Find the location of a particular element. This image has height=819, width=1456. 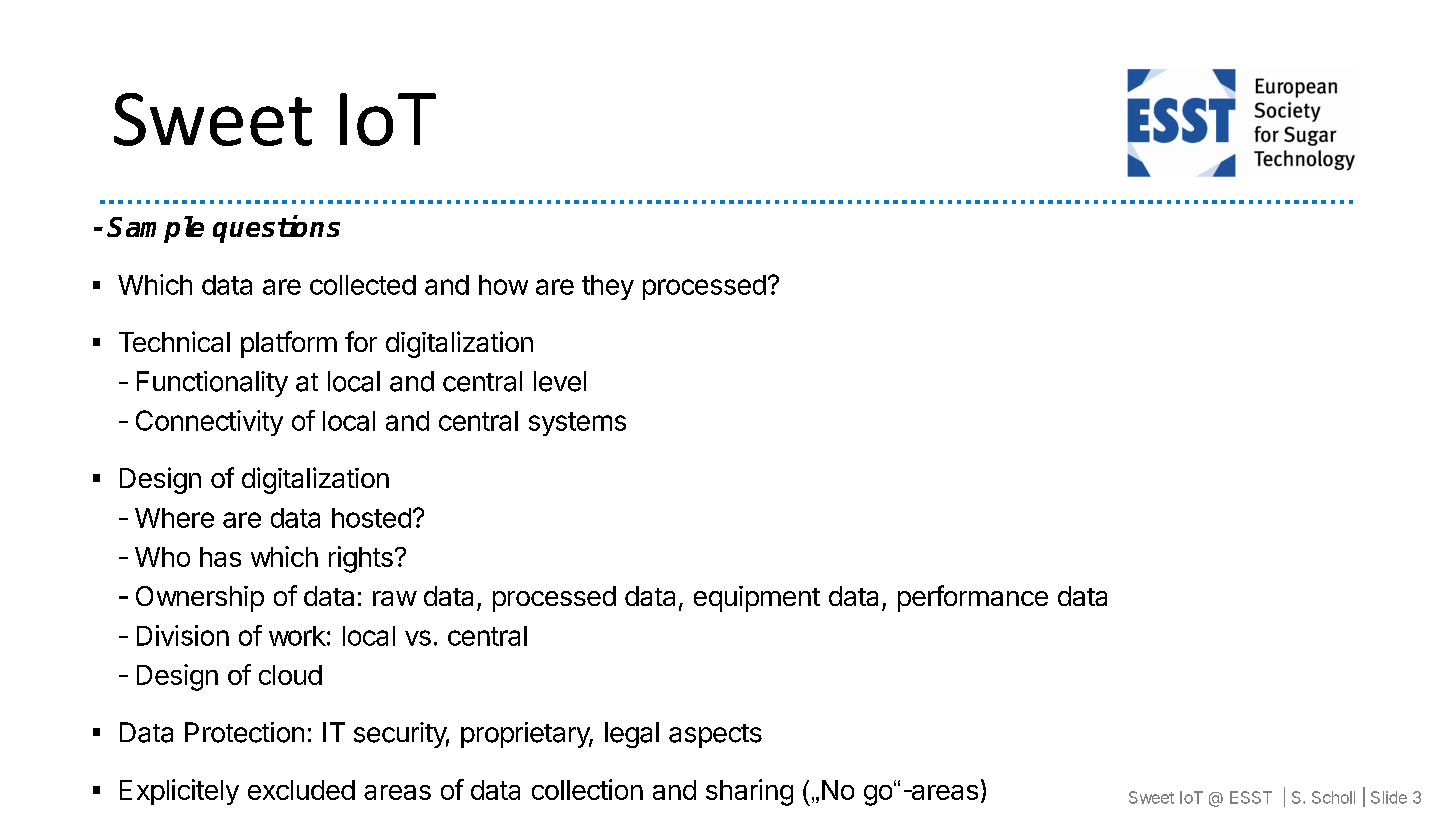

sharing is located at coordinates (749, 792).
